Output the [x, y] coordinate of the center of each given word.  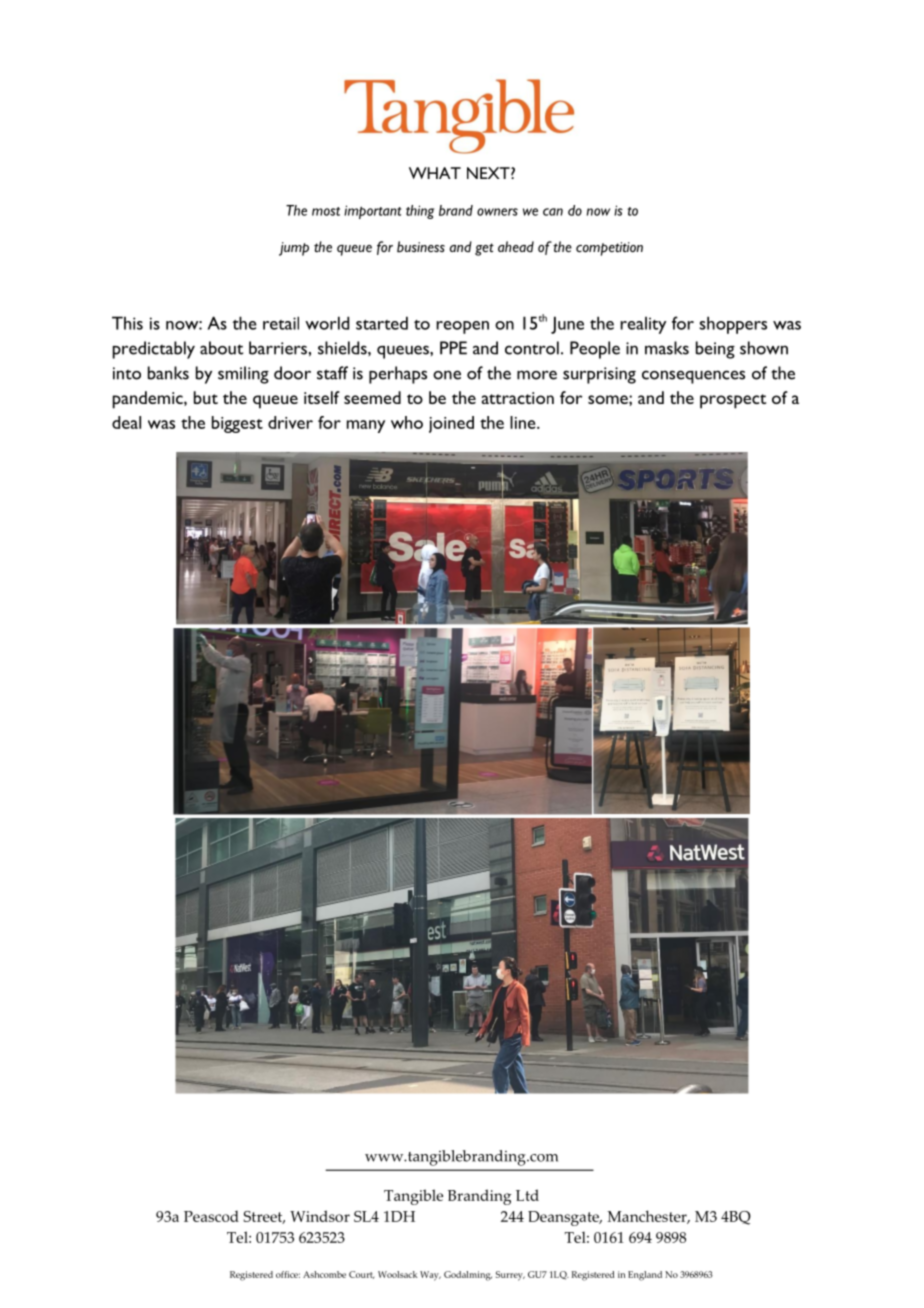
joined [451, 424]
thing [420, 212]
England [645, 1276]
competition [609, 249]
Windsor [320, 1216]
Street [264, 1217]
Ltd [527, 1195]
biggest [237, 424]
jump [294, 249]
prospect [733, 401]
